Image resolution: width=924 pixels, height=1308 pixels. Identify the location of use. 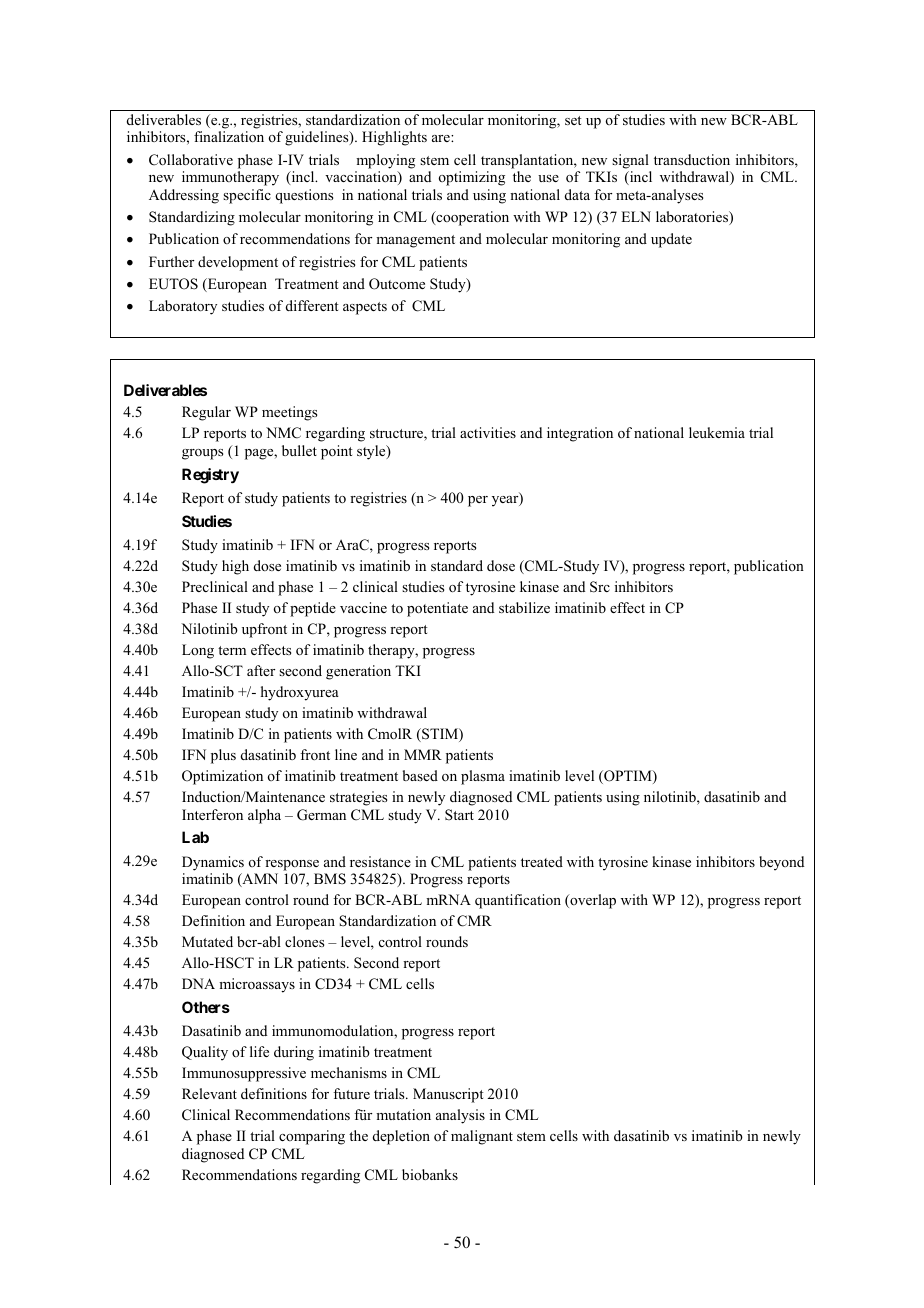
(548, 178).
